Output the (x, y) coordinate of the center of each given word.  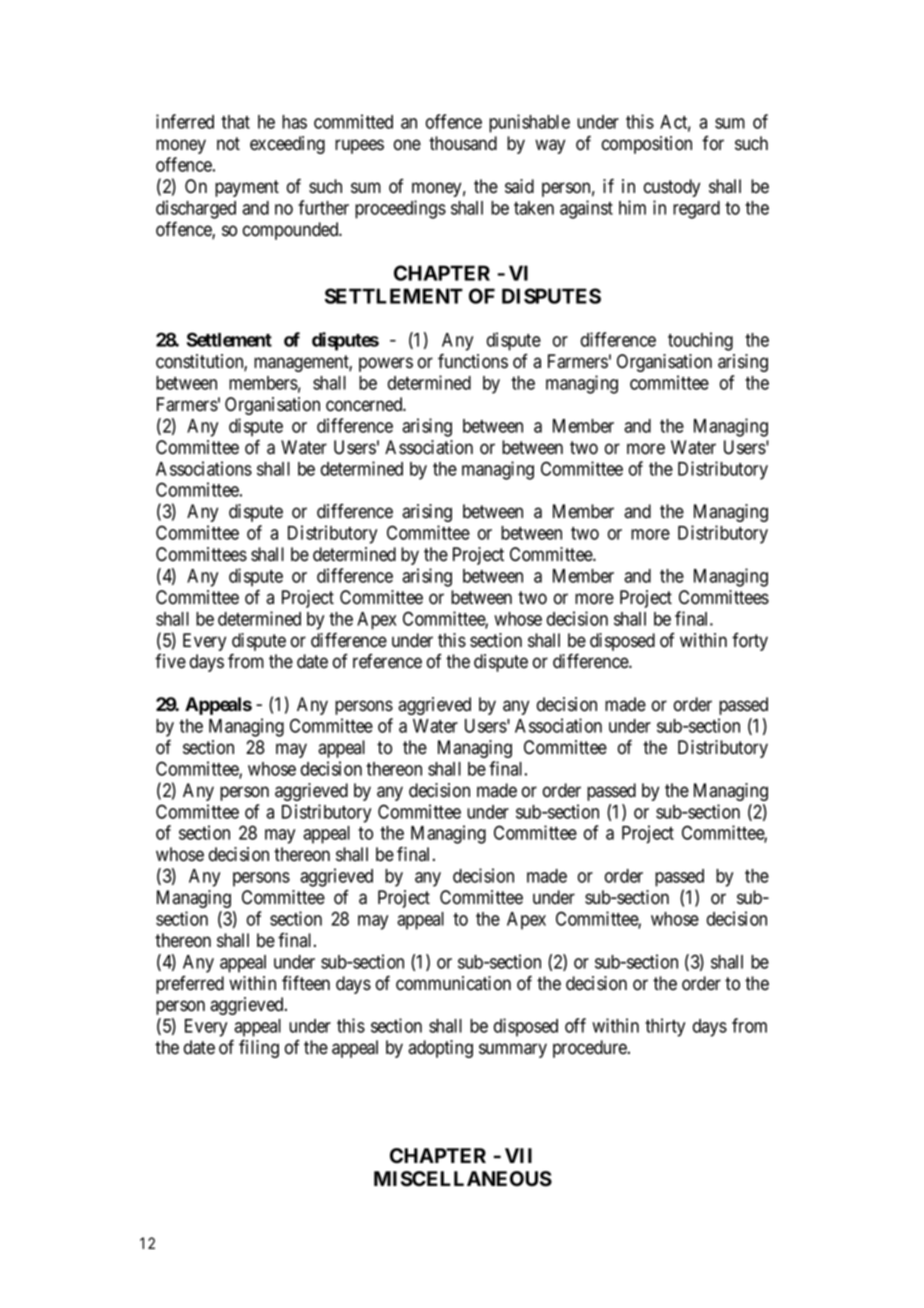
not (228, 144)
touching (700, 341)
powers (386, 364)
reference (387, 661)
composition (647, 145)
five (170, 661)
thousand (463, 143)
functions (473, 361)
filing (259, 1048)
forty (750, 642)
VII (518, 1155)
